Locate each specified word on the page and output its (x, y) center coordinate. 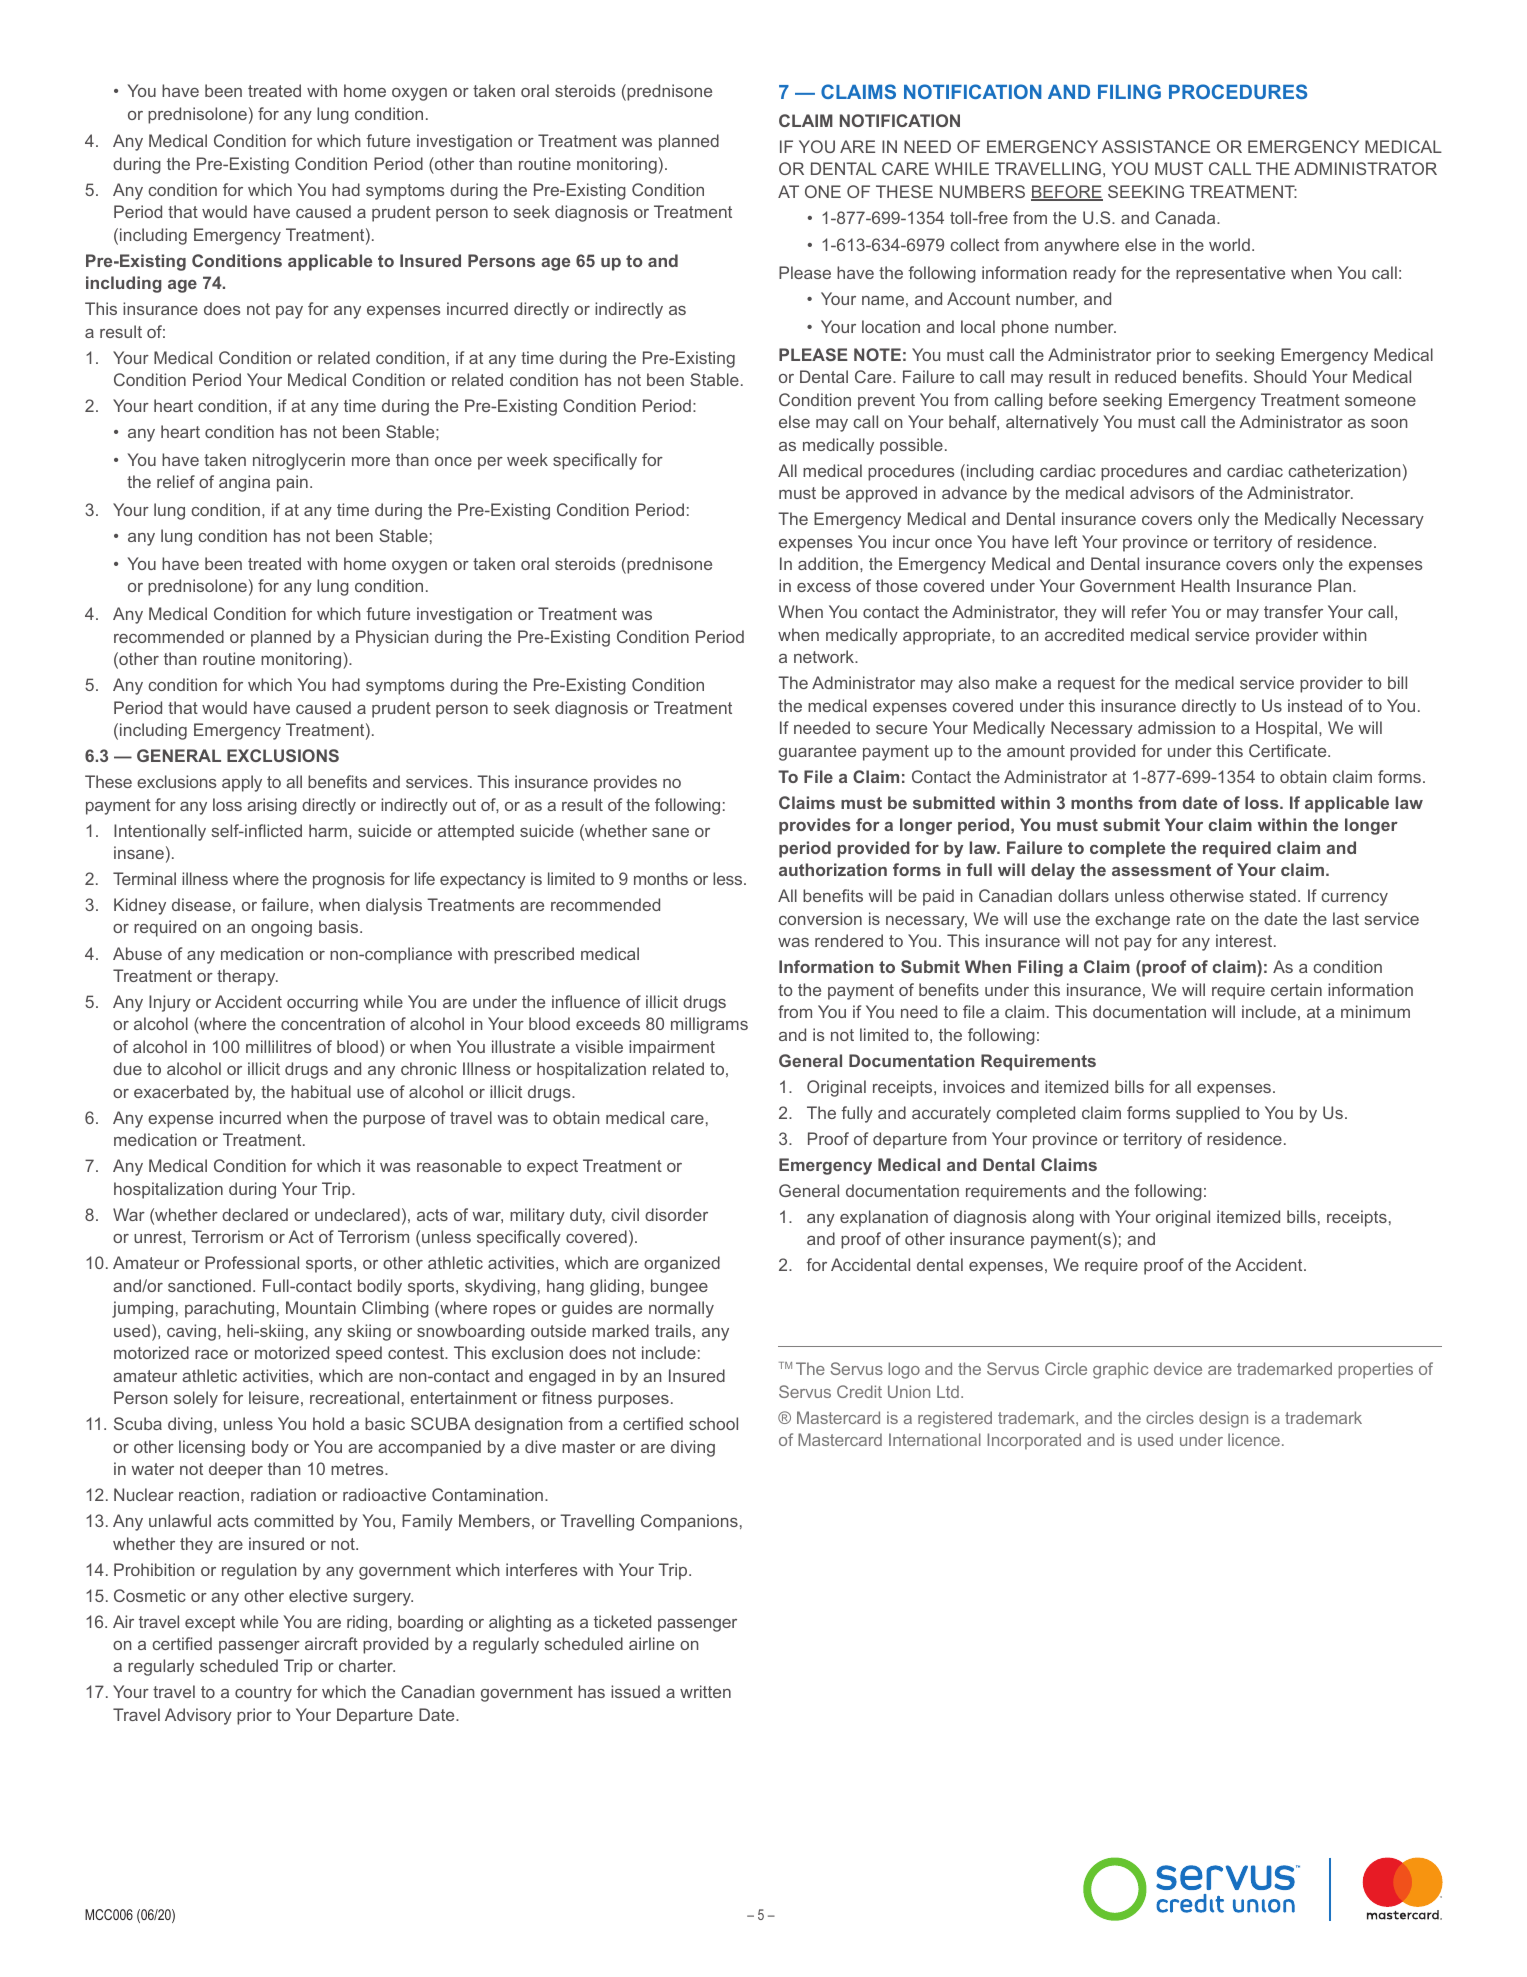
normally (681, 1309)
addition (828, 563)
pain (292, 483)
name (883, 300)
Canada (1186, 217)
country (263, 1694)
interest (1245, 940)
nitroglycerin (299, 461)
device (1178, 1368)
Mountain (321, 1307)
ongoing (281, 928)
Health (1205, 585)
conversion (820, 918)
